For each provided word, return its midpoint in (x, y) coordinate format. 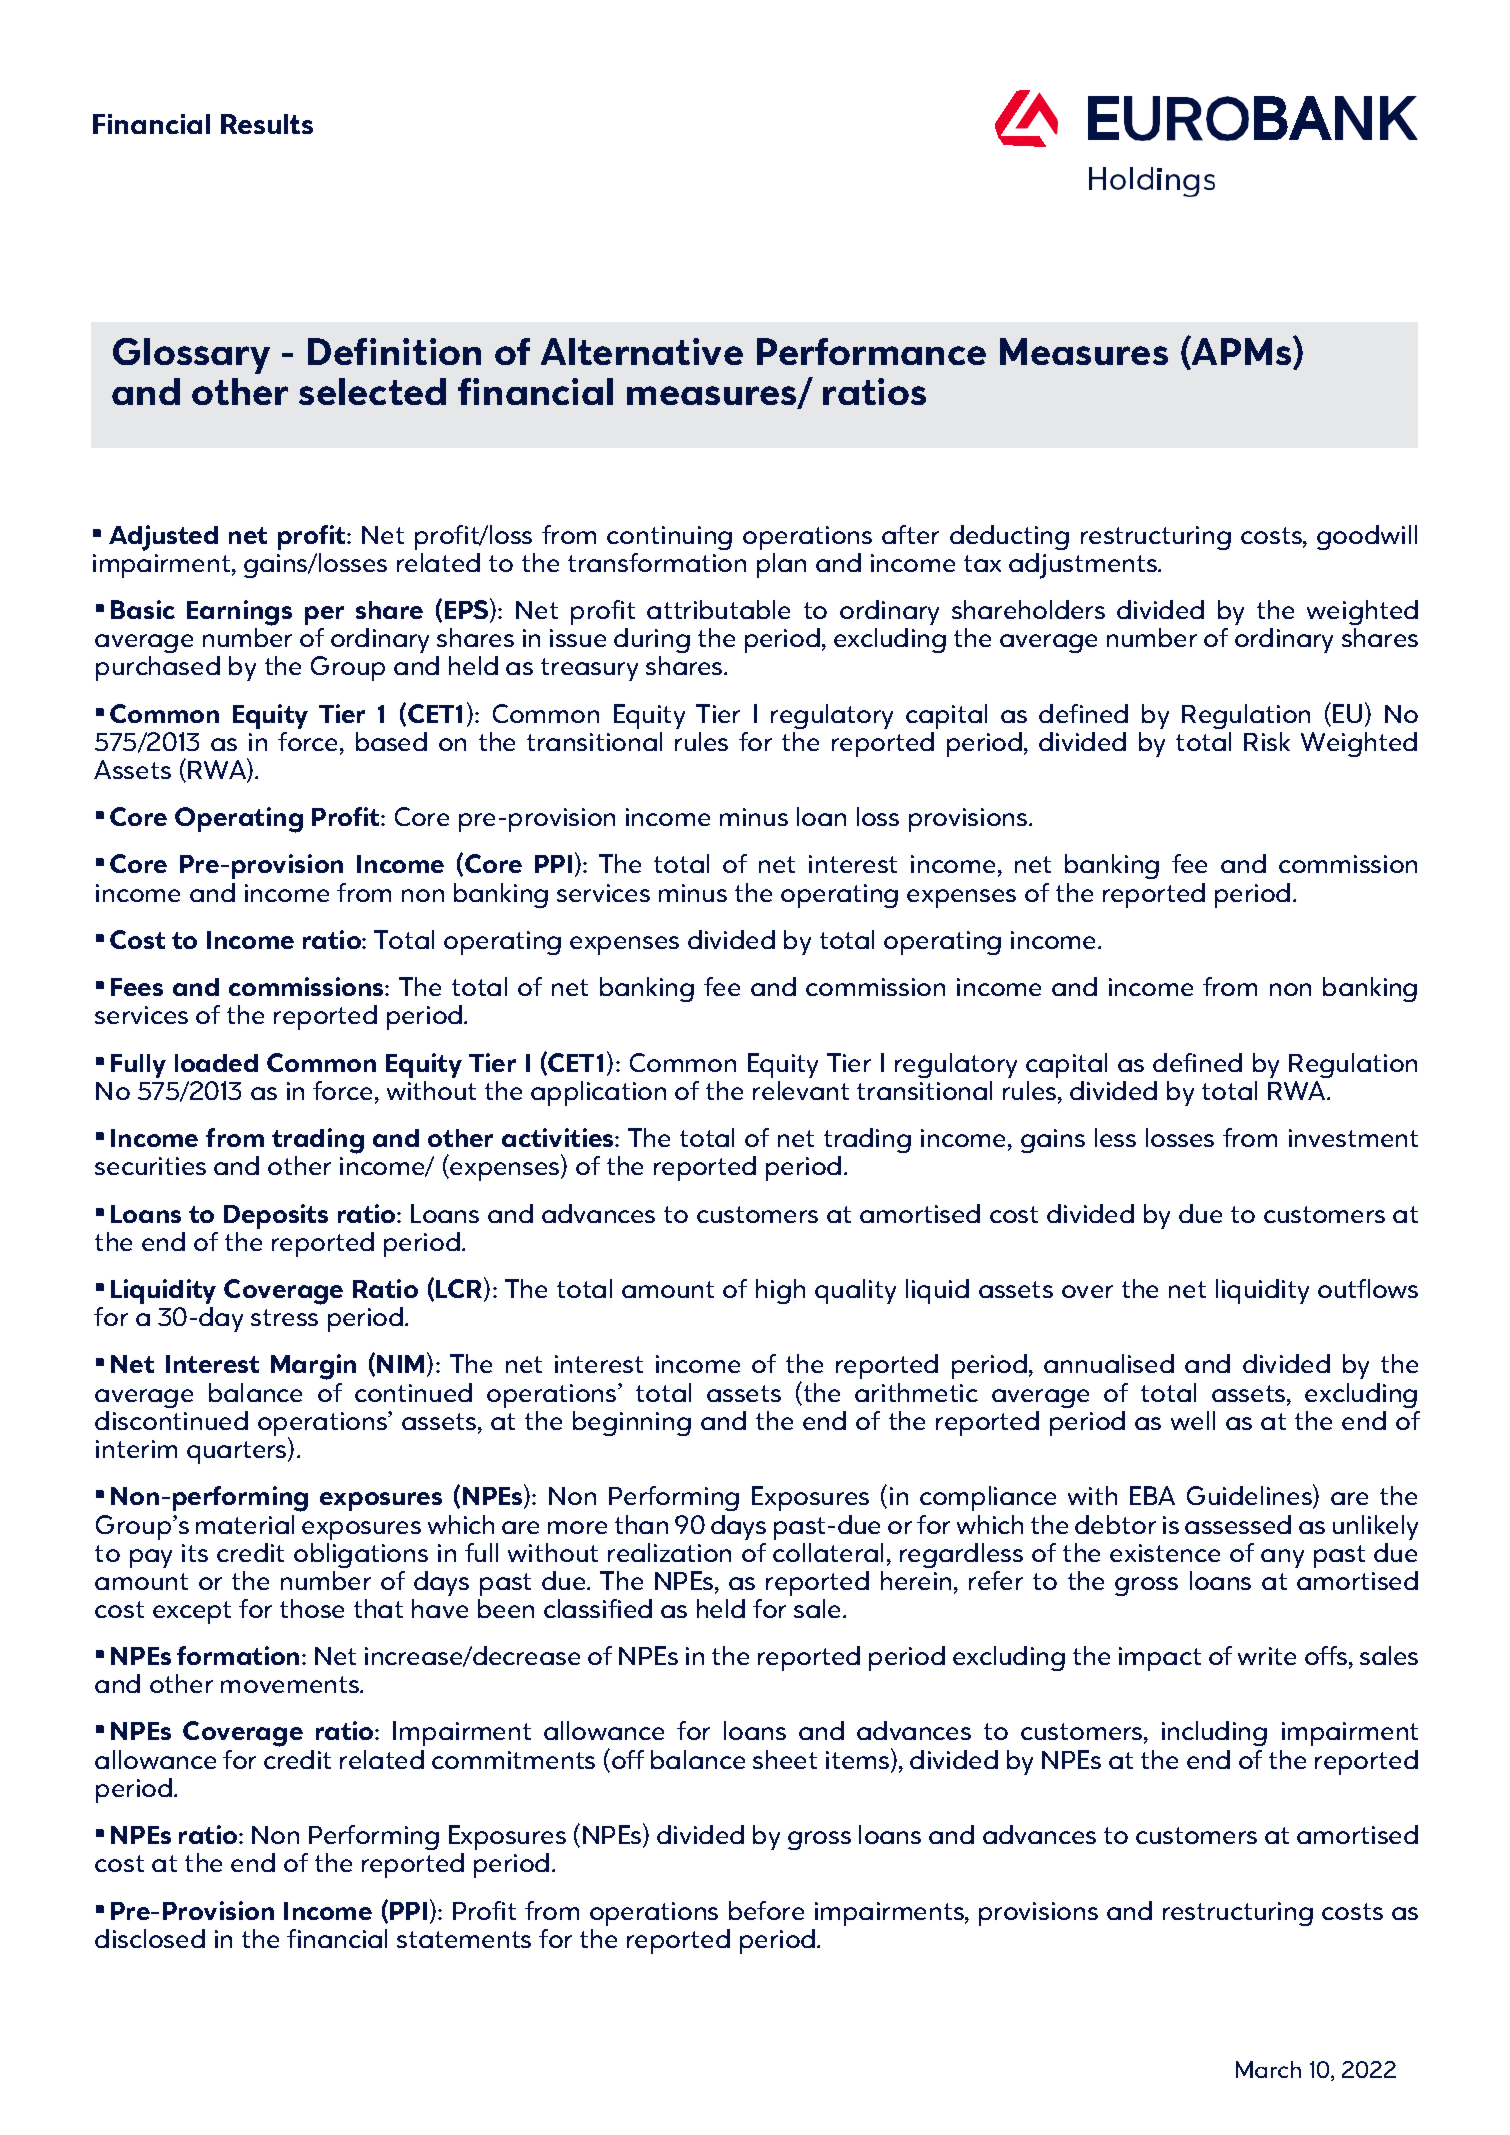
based (391, 741)
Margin (313, 1367)
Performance (871, 351)
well (1193, 1420)
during (652, 640)
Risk (1267, 741)
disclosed (150, 1938)
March (1268, 2069)
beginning (632, 1423)
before (766, 1910)
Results (267, 124)
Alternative (642, 351)
